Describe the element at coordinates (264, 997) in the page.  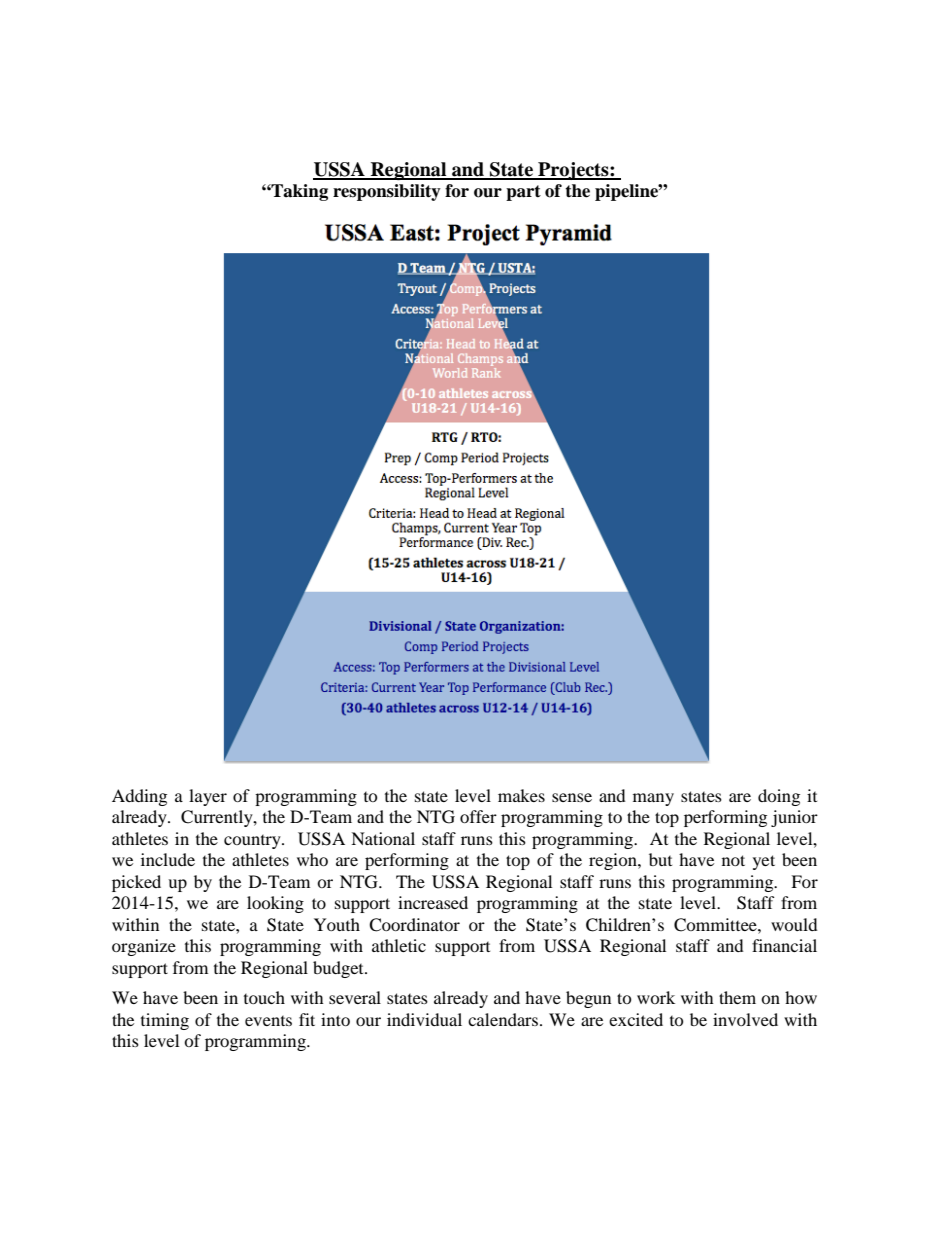
I see `touch` at that location.
